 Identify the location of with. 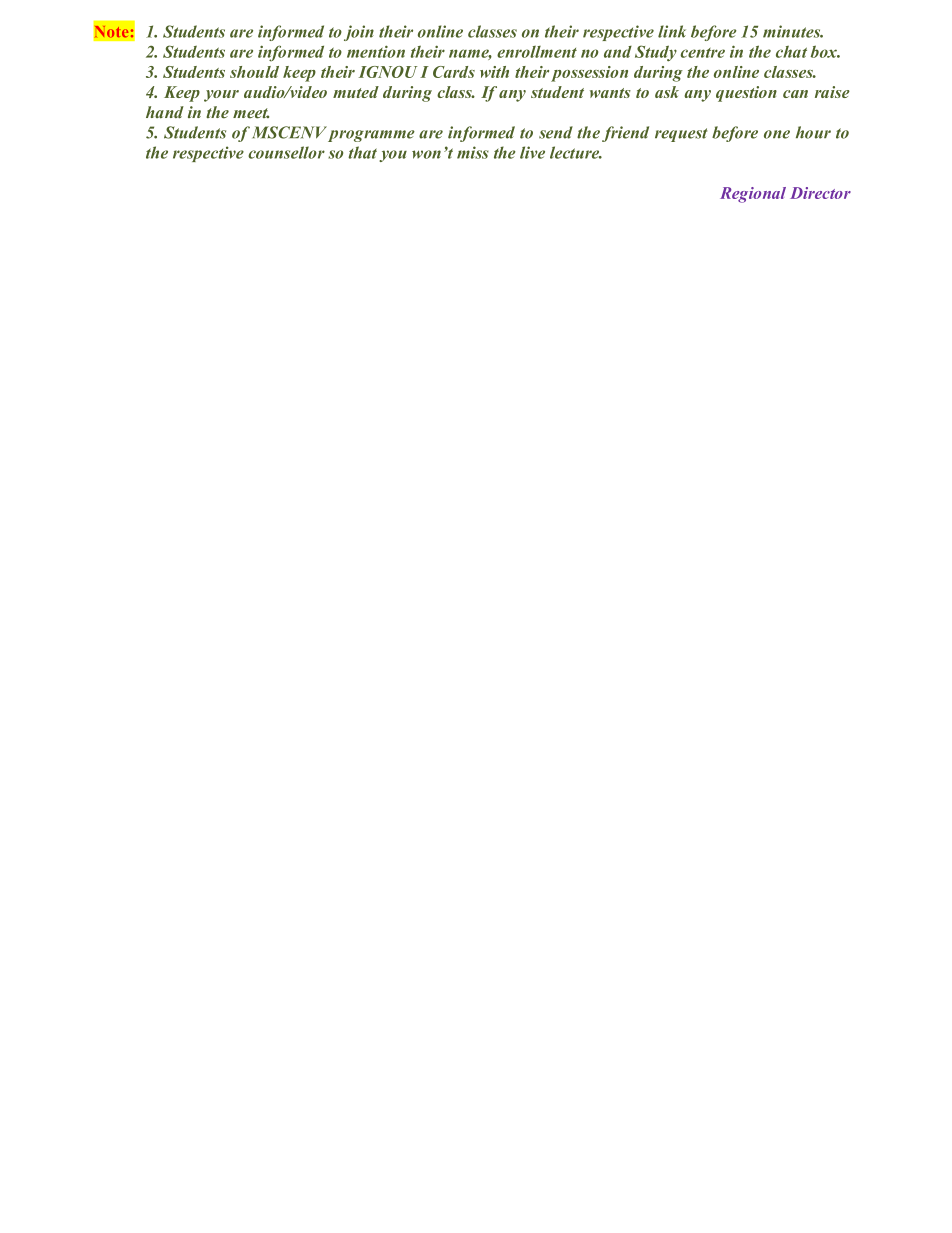
(494, 72).
